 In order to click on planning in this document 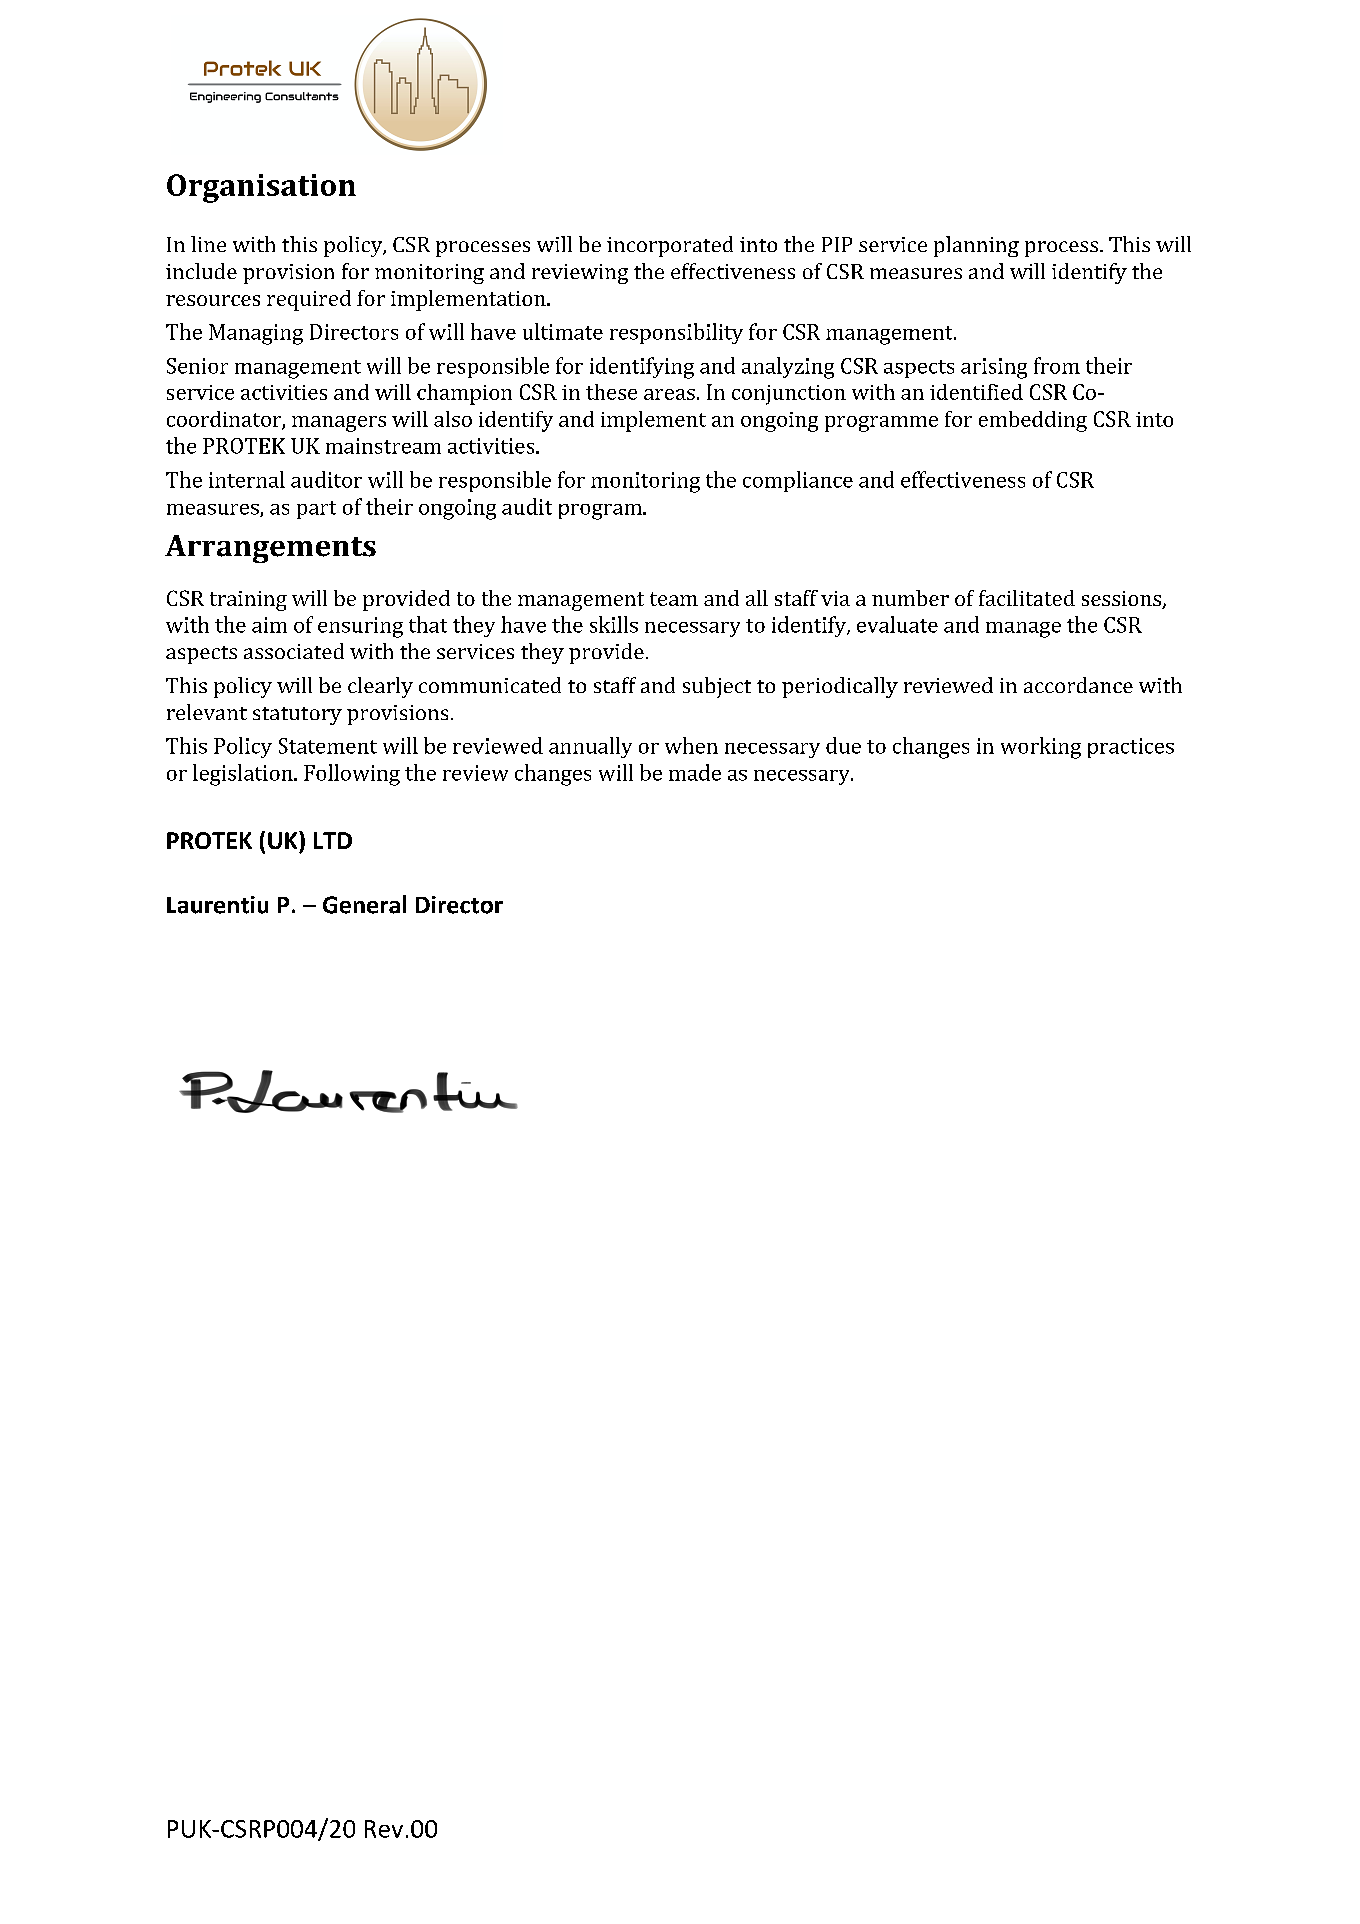, I will do `click(976, 246)`.
